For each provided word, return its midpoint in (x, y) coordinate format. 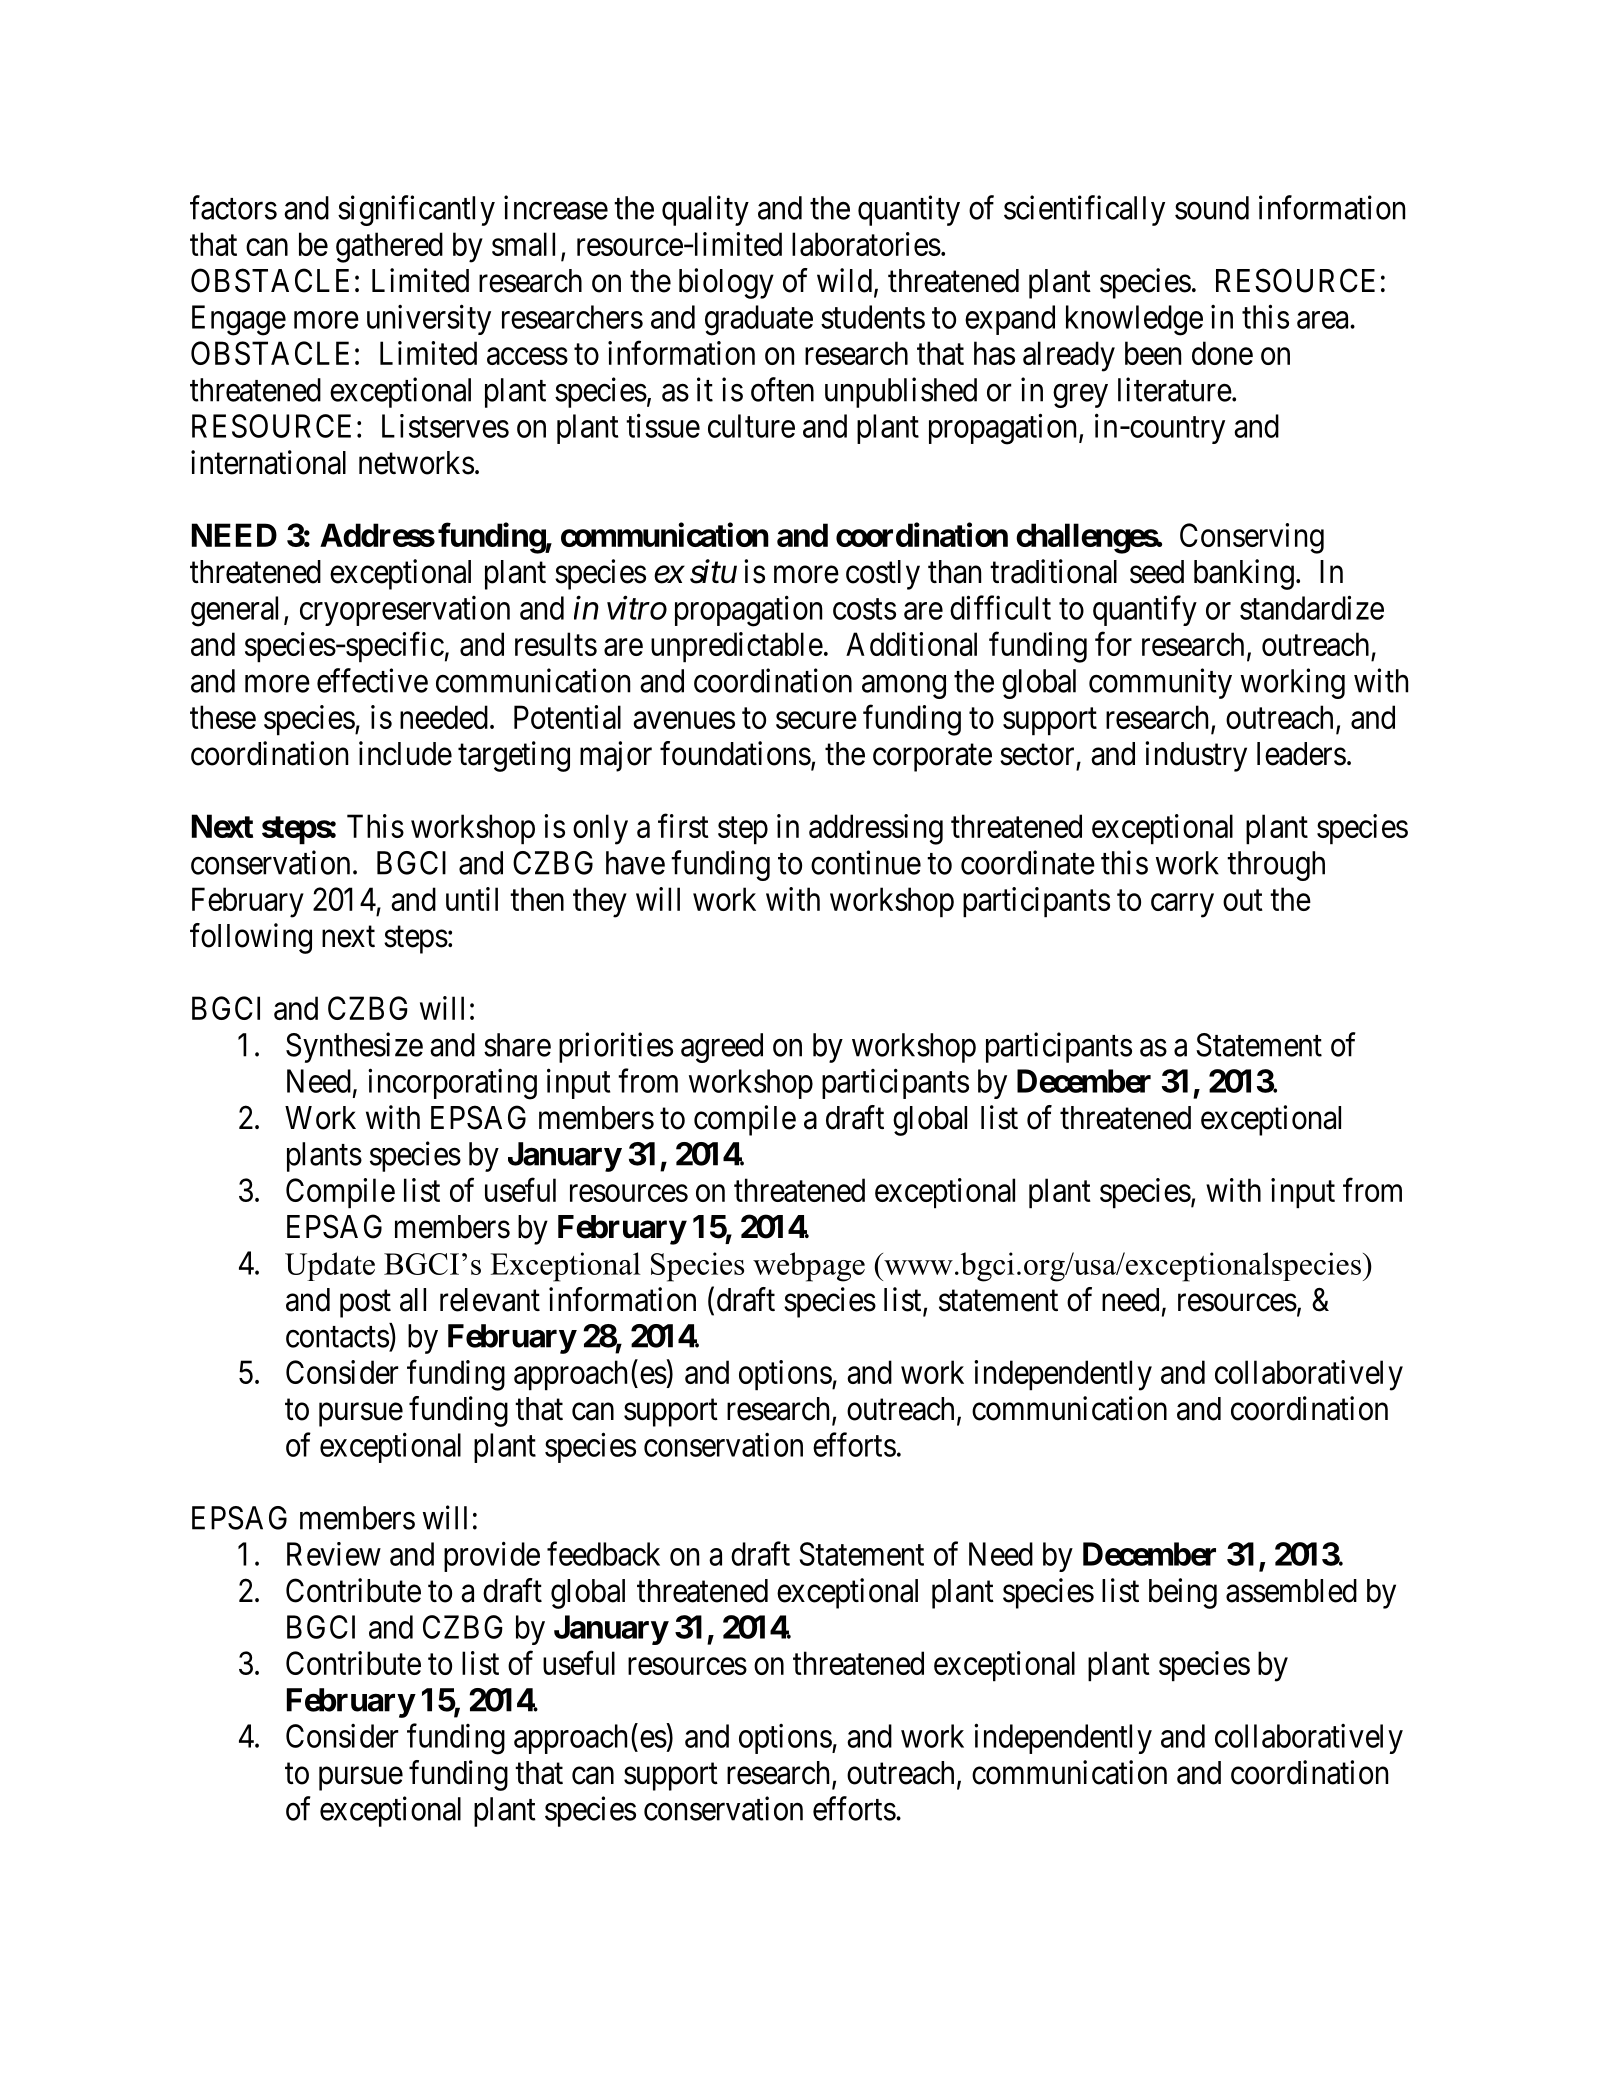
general (234, 611)
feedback (603, 1553)
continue (866, 862)
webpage (809, 1267)
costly (883, 575)
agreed (722, 1048)
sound (1212, 208)
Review (334, 1554)
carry (1182, 906)
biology (726, 283)
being (1183, 1593)
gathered (389, 247)
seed (1157, 572)
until (472, 899)
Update (330, 1266)
